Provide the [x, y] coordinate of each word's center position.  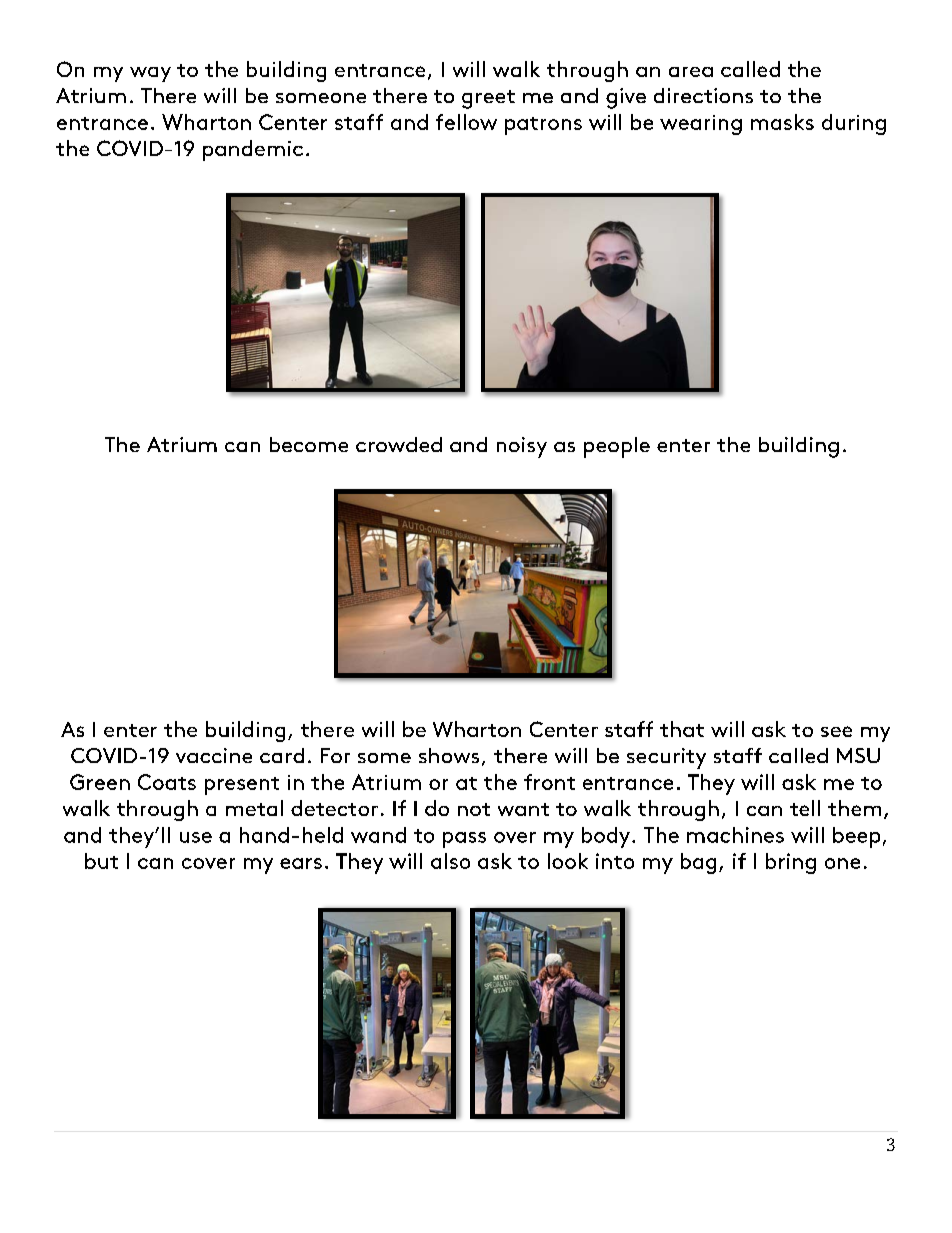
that [682, 729]
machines [735, 835]
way [150, 74]
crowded [399, 444]
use [196, 837]
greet [488, 99]
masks [782, 122]
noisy [522, 447]
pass [464, 840]
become [309, 444]
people [617, 447]
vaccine [214, 755]
